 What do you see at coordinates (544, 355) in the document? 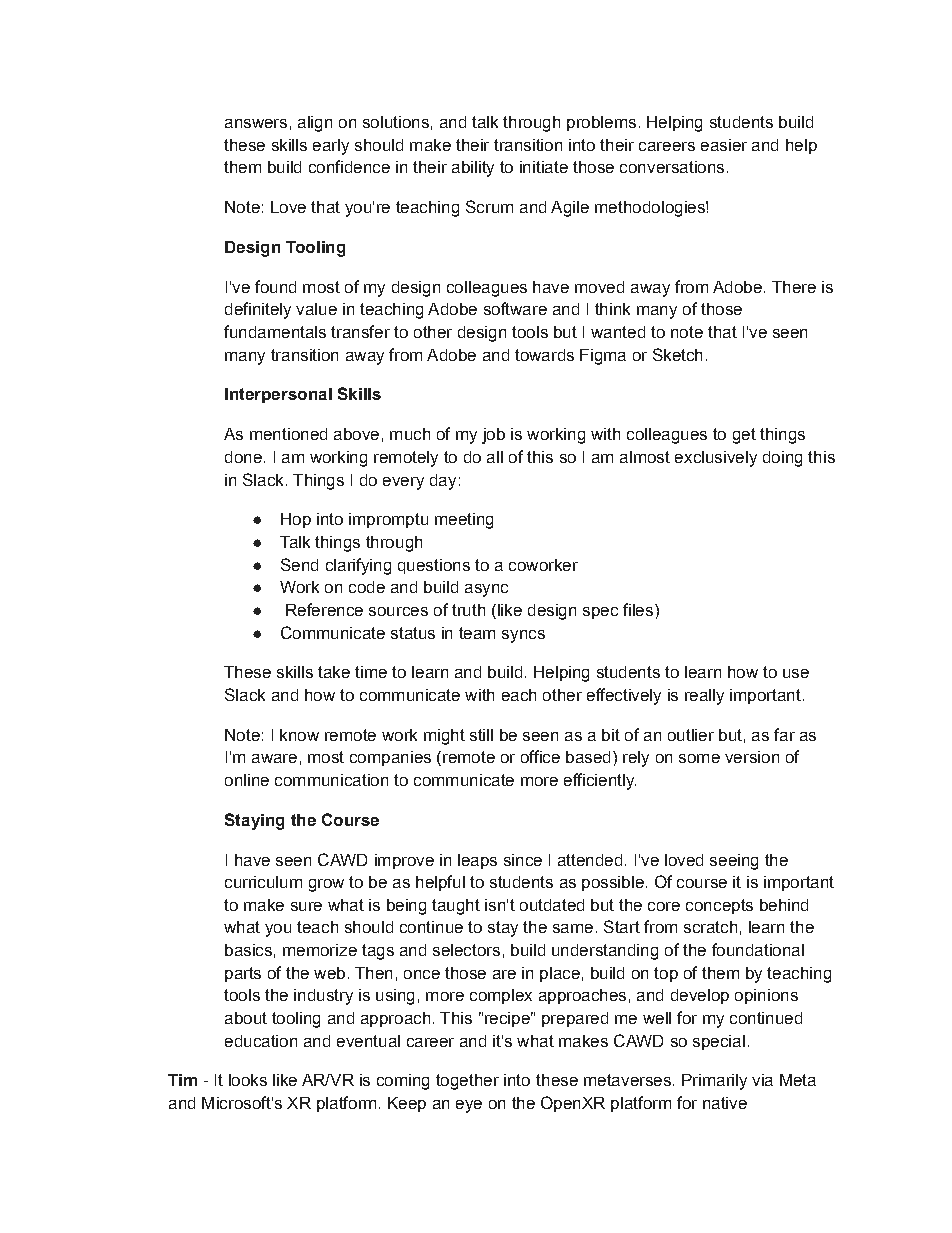
I see `towards` at bounding box center [544, 355].
